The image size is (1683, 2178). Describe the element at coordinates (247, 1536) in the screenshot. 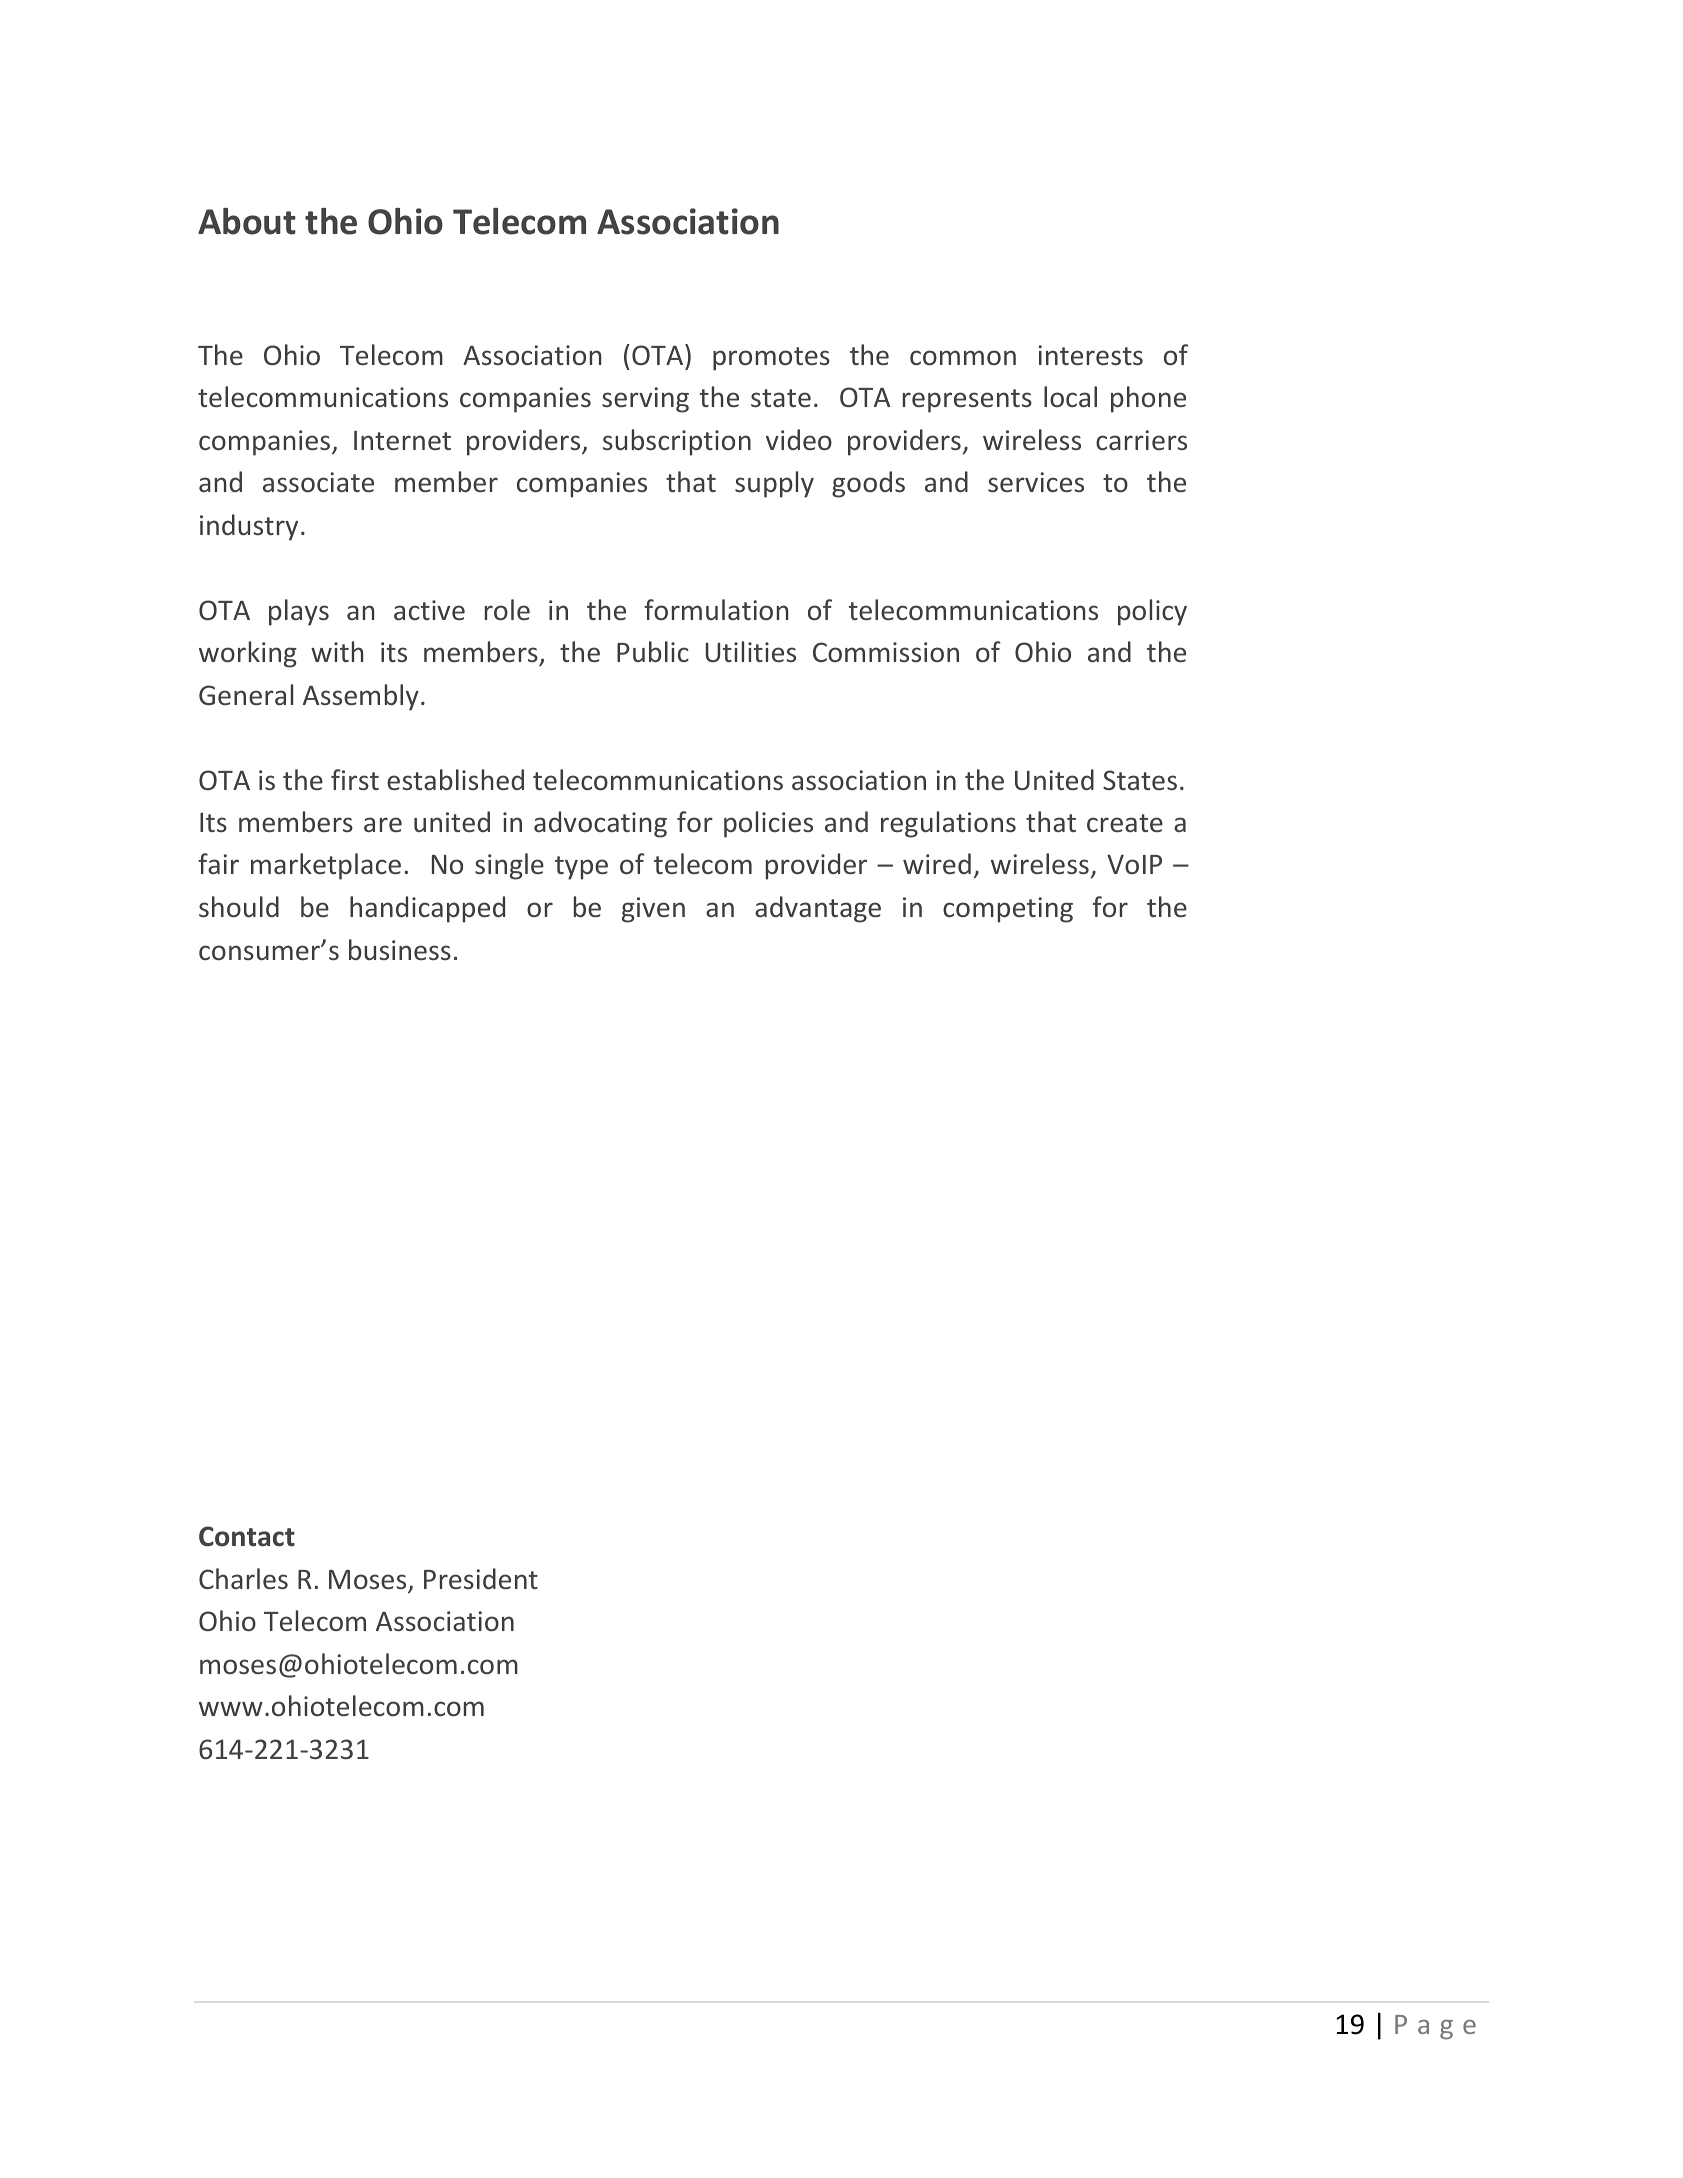

I see `Contact` at that location.
